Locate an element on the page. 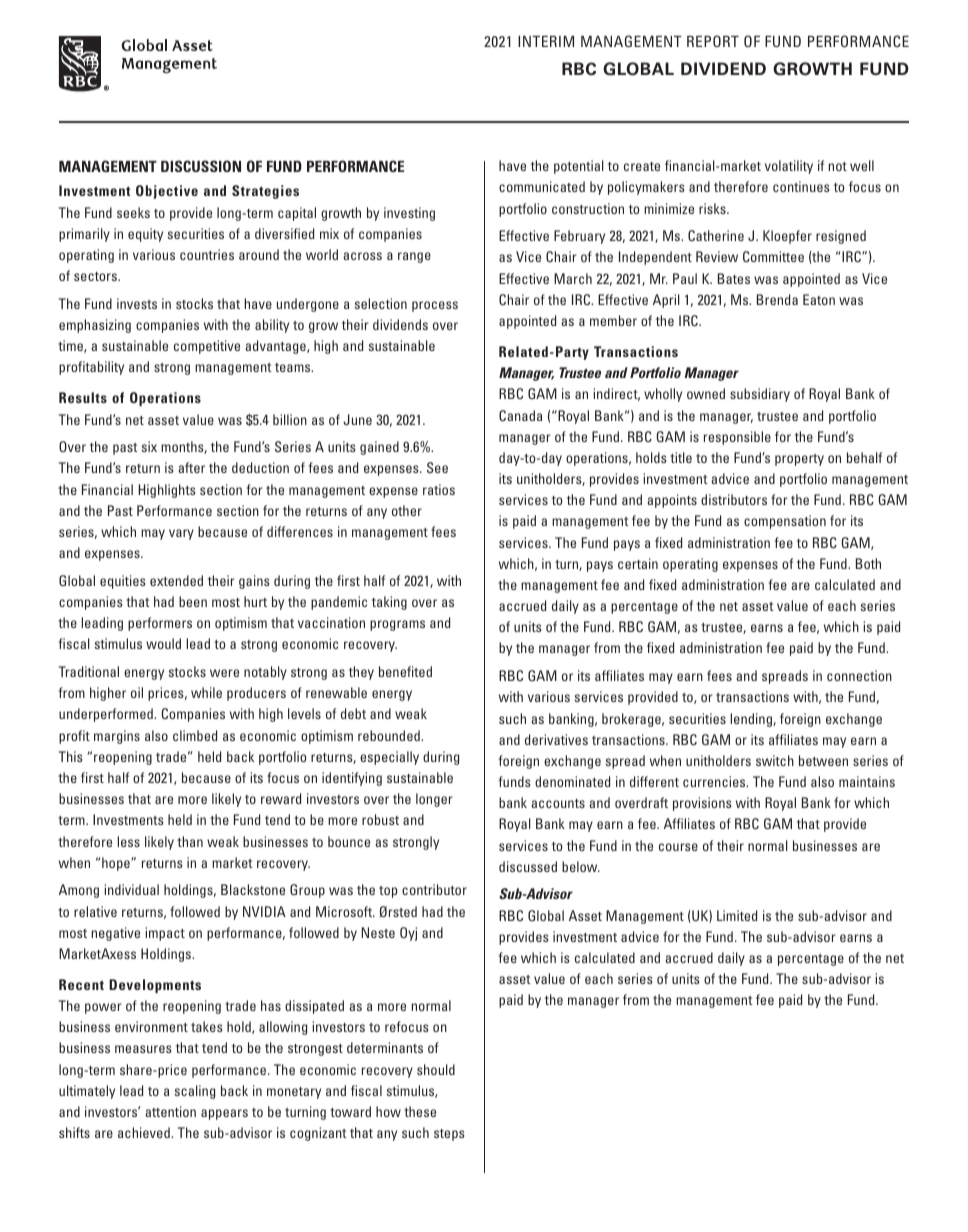 Image resolution: width=968 pixels, height=1232 pixels. attention is located at coordinates (170, 1111).
